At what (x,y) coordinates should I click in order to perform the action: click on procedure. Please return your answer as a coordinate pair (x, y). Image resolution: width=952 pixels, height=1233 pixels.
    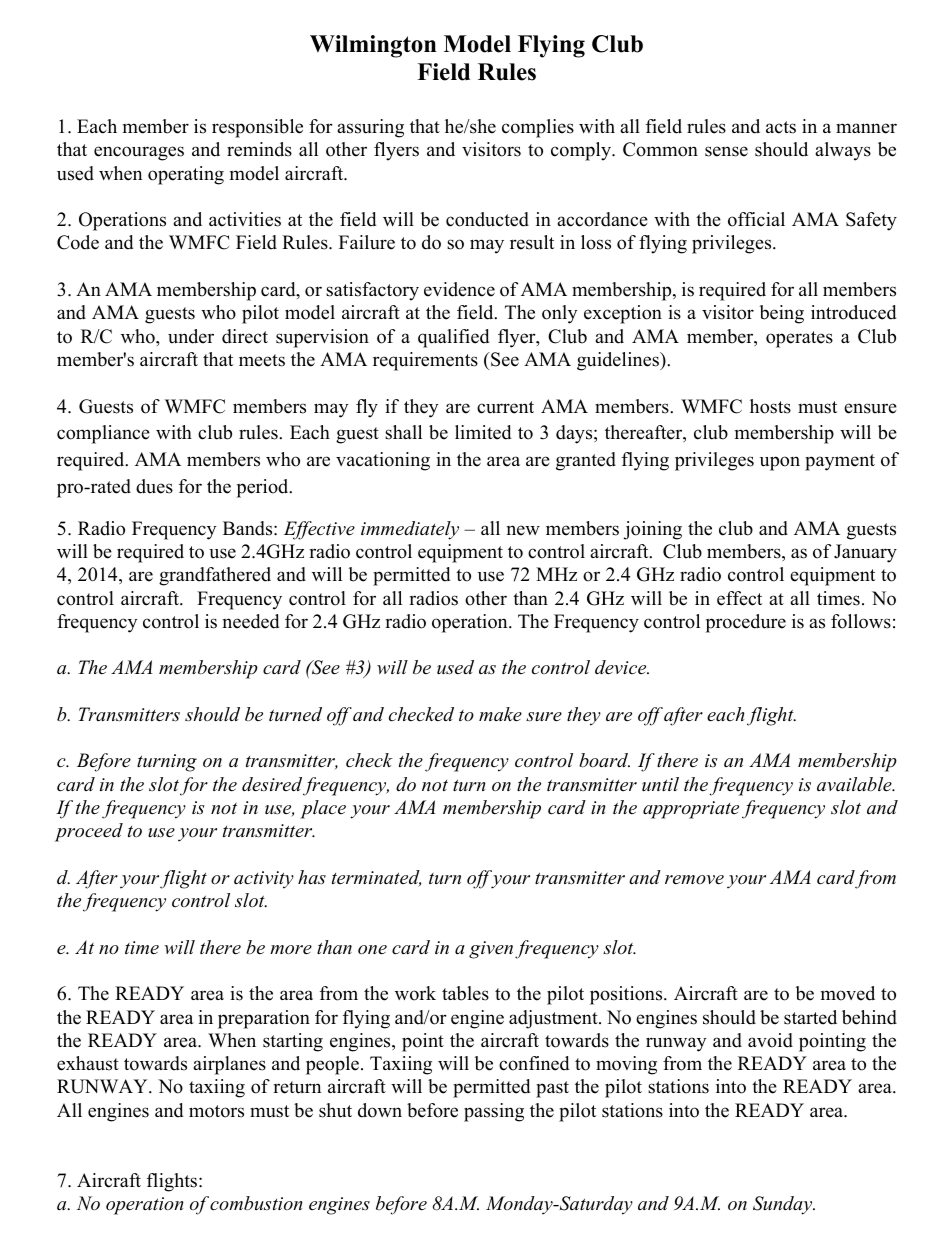
    Looking at the image, I should click on (746, 623).
